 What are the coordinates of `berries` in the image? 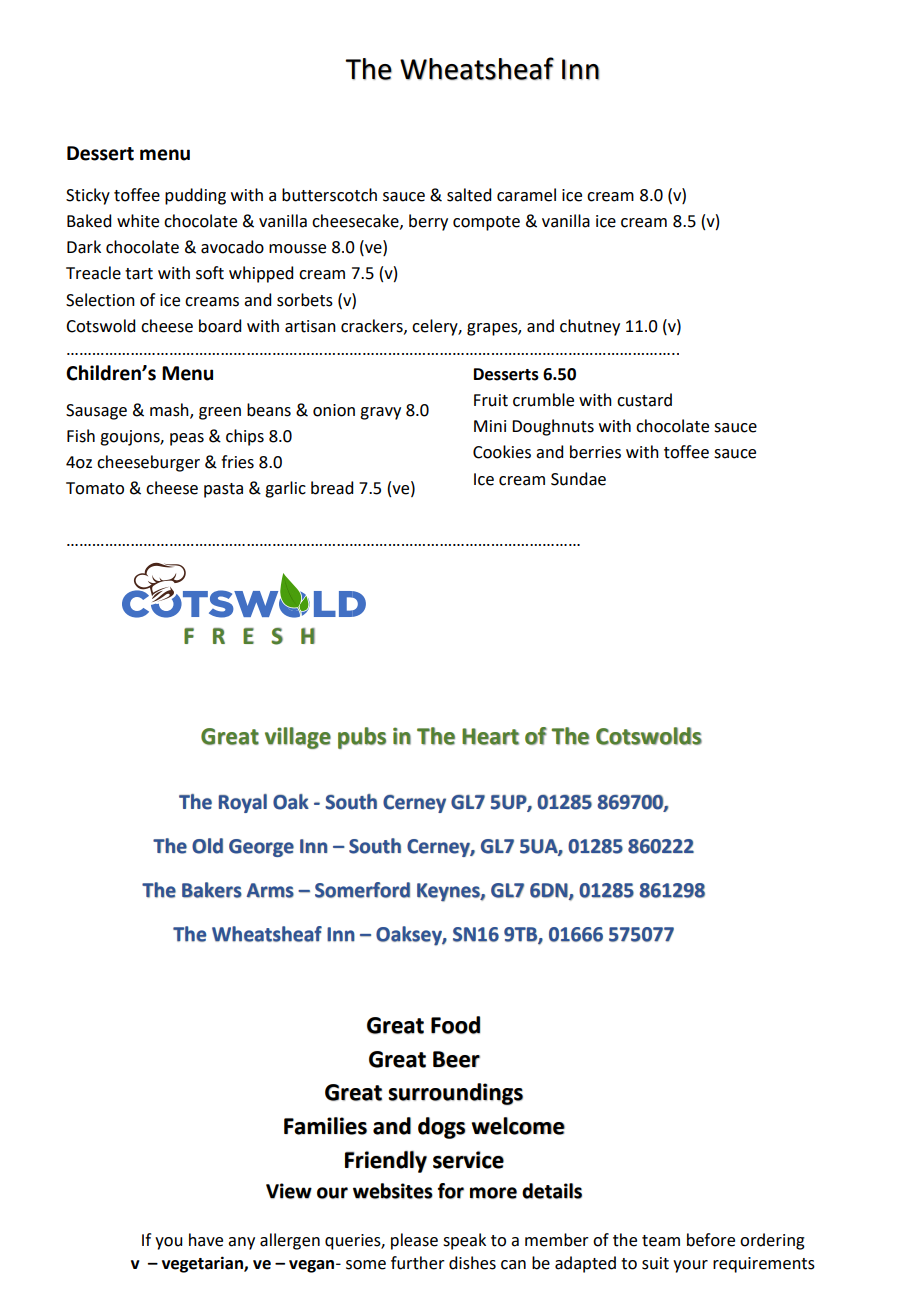 It's located at (595, 452).
